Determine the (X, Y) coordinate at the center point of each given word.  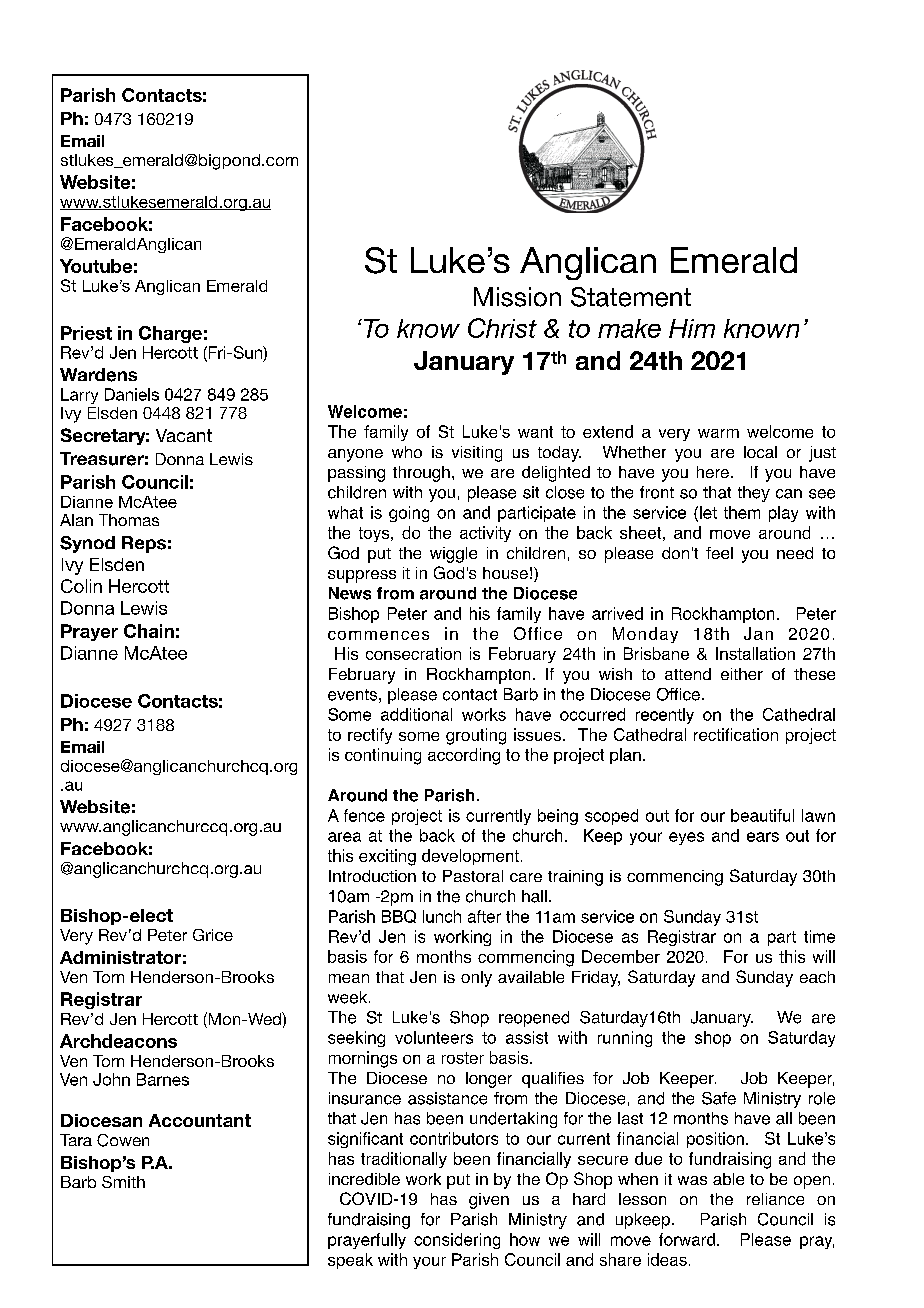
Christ (502, 328)
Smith (123, 1182)
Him (692, 328)
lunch (442, 916)
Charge (170, 334)
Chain (149, 631)
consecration (413, 653)
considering (457, 1241)
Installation (755, 653)
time (819, 936)
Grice (213, 935)
